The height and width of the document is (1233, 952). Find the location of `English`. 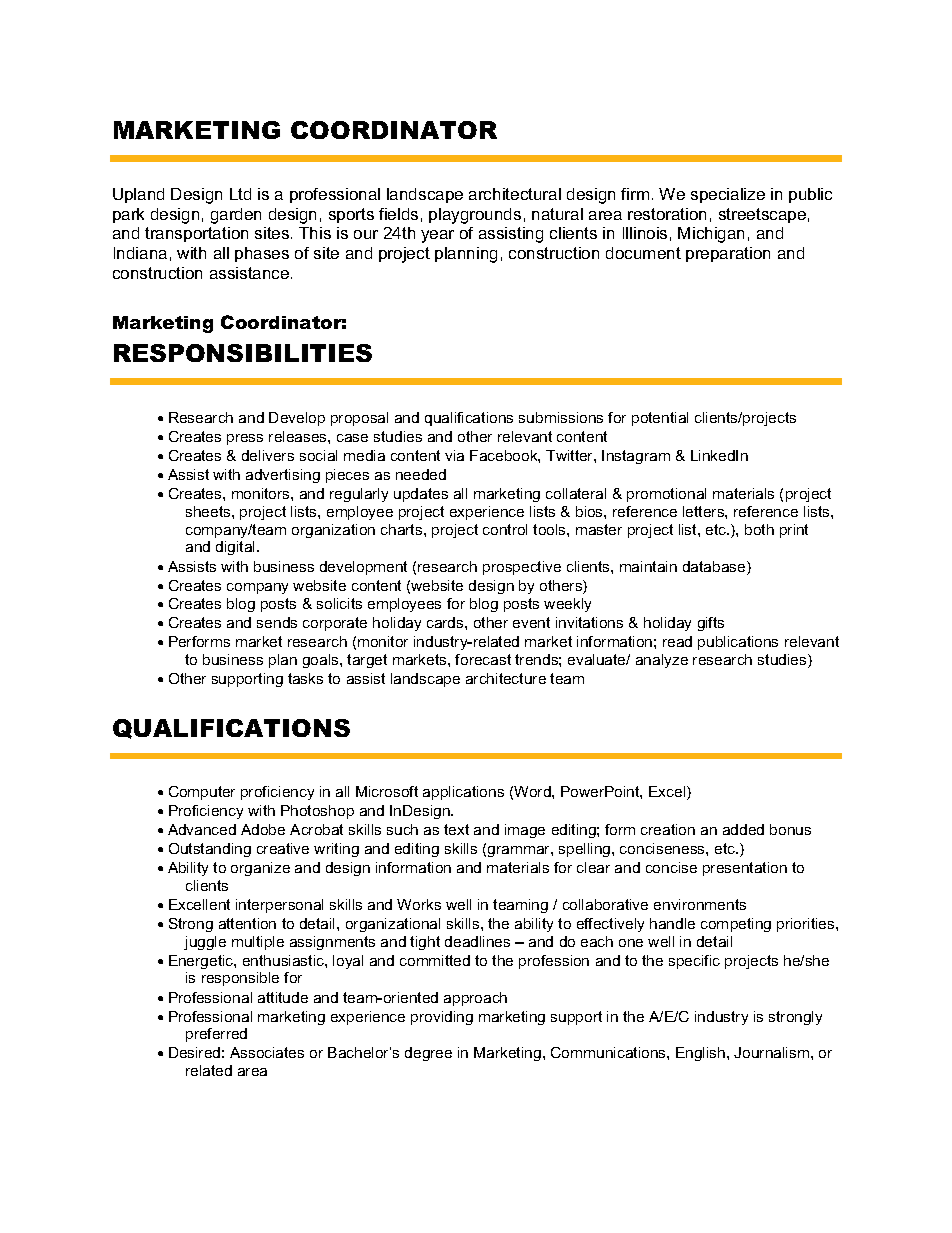

English is located at coordinates (702, 1054).
